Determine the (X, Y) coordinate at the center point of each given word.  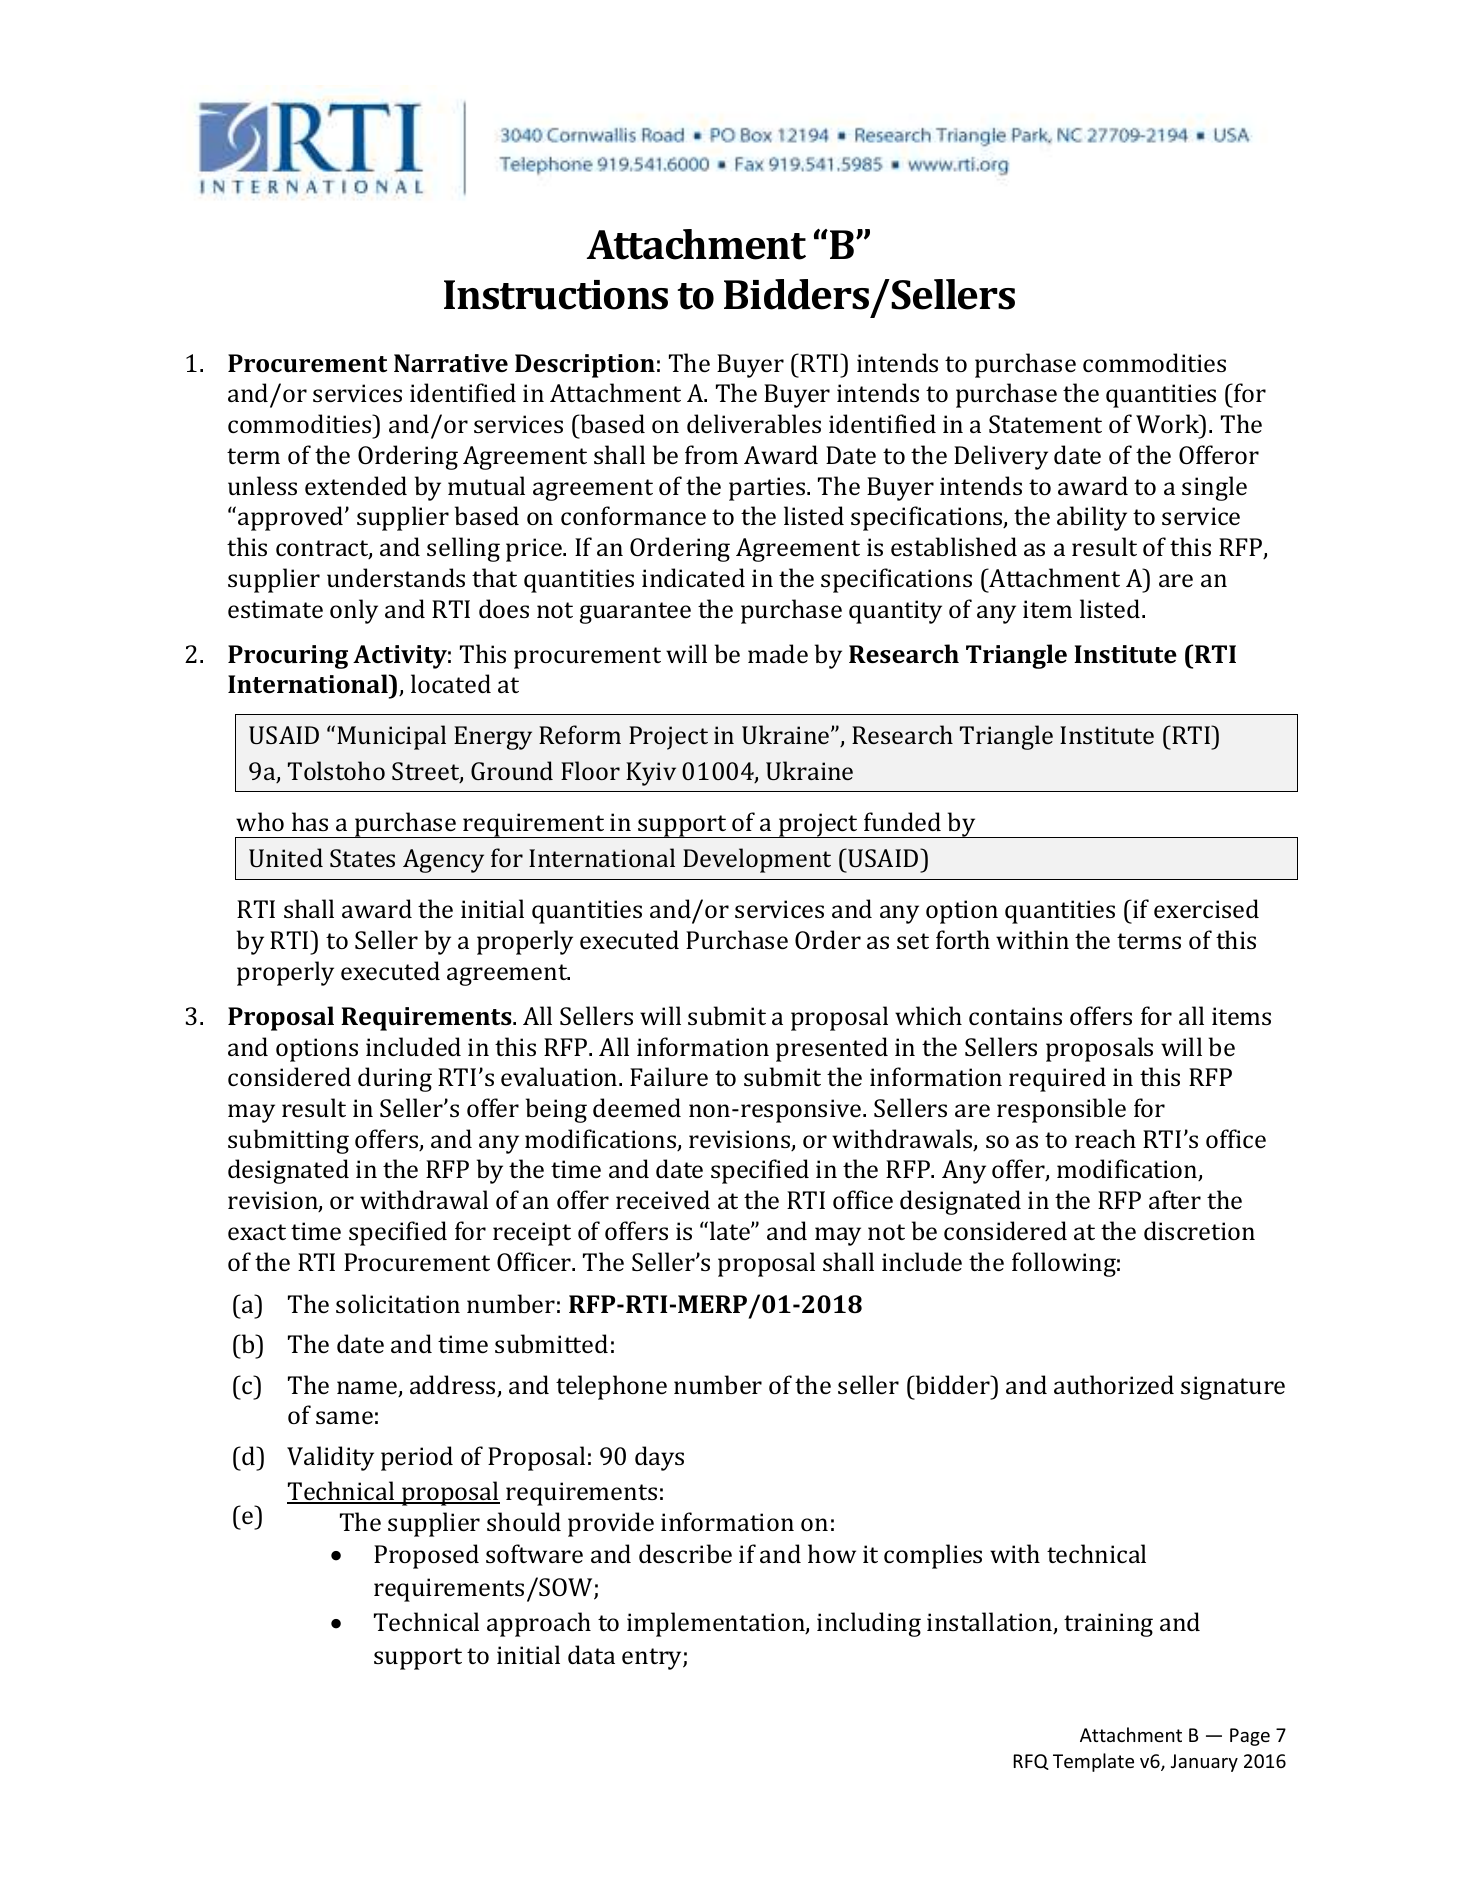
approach (539, 1624)
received (663, 1199)
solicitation (398, 1303)
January (1204, 1763)
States (362, 858)
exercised (1206, 908)
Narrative (451, 363)
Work (1169, 423)
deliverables (754, 423)
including (869, 1624)
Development (757, 860)
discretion (1199, 1230)
